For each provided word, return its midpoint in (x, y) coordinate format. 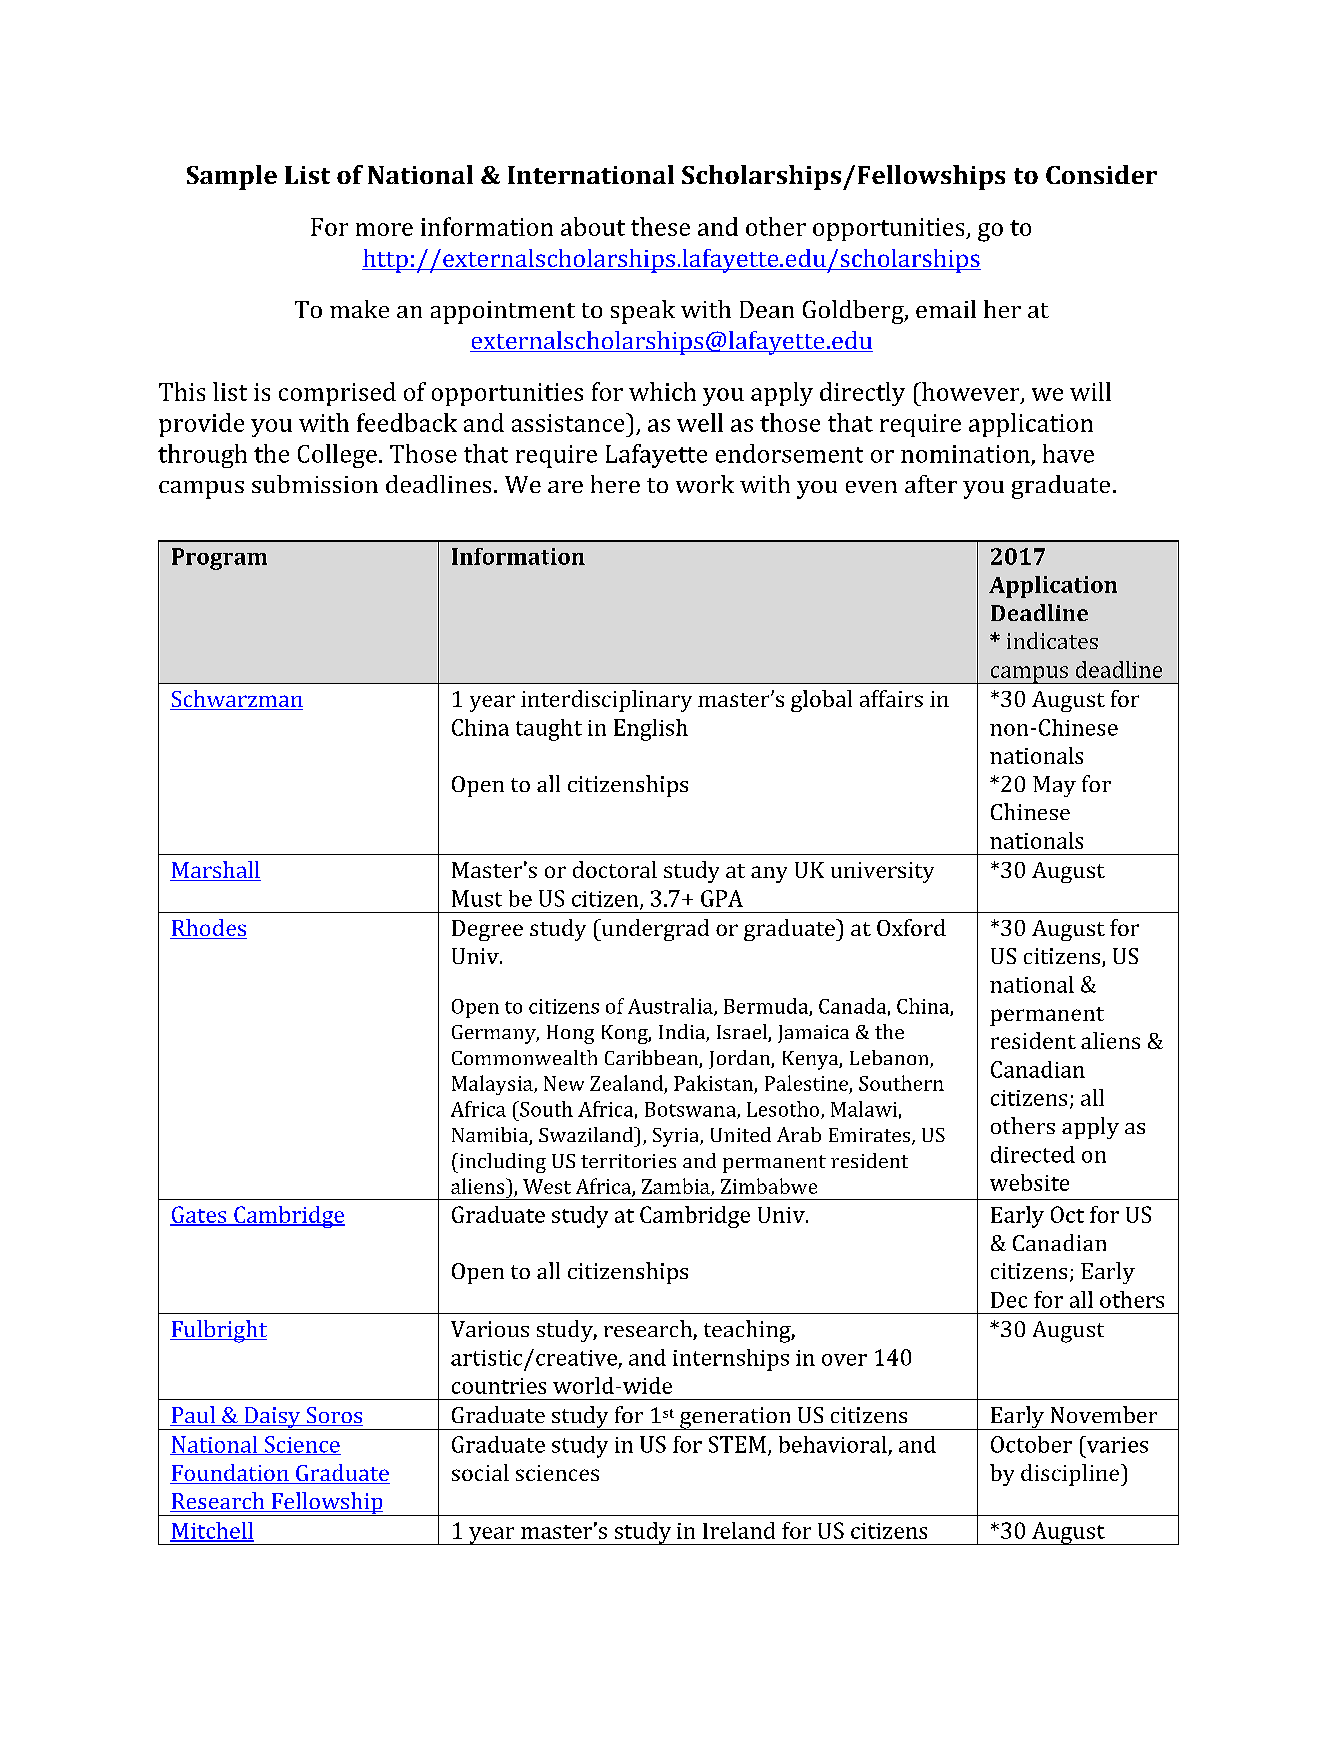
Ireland (739, 1530)
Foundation (230, 1474)
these (660, 226)
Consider (1101, 174)
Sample (232, 177)
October (1031, 1444)
